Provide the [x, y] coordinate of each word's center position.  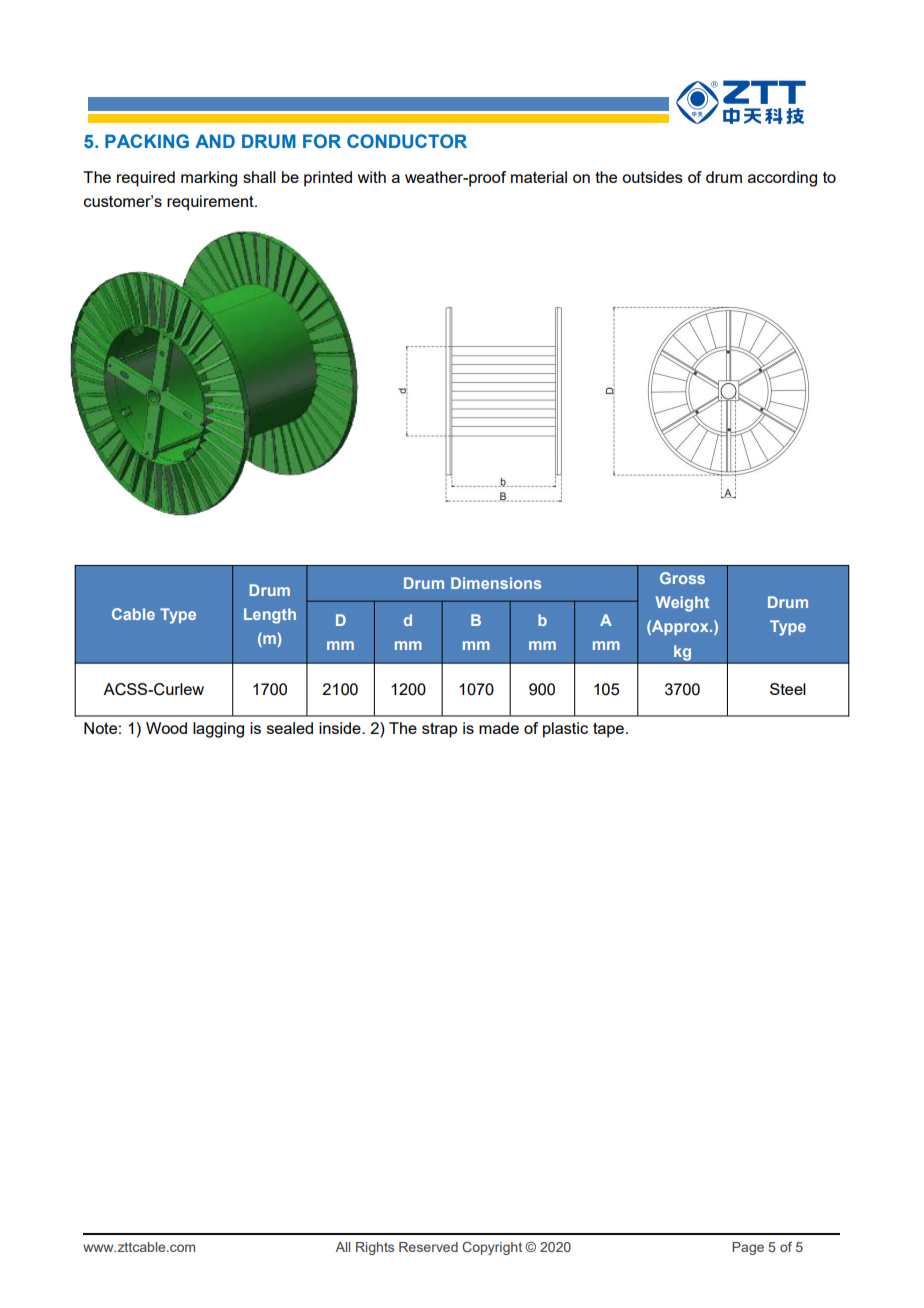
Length [270, 616]
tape [608, 730]
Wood [166, 728]
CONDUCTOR [407, 141]
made [499, 728]
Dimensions [496, 583]
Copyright [492, 1248]
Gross [682, 578]
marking [209, 179]
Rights [375, 1248]
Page [748, 1248]
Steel [788, 689]
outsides [652, 177]
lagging [218, 730]
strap [439, 730]
